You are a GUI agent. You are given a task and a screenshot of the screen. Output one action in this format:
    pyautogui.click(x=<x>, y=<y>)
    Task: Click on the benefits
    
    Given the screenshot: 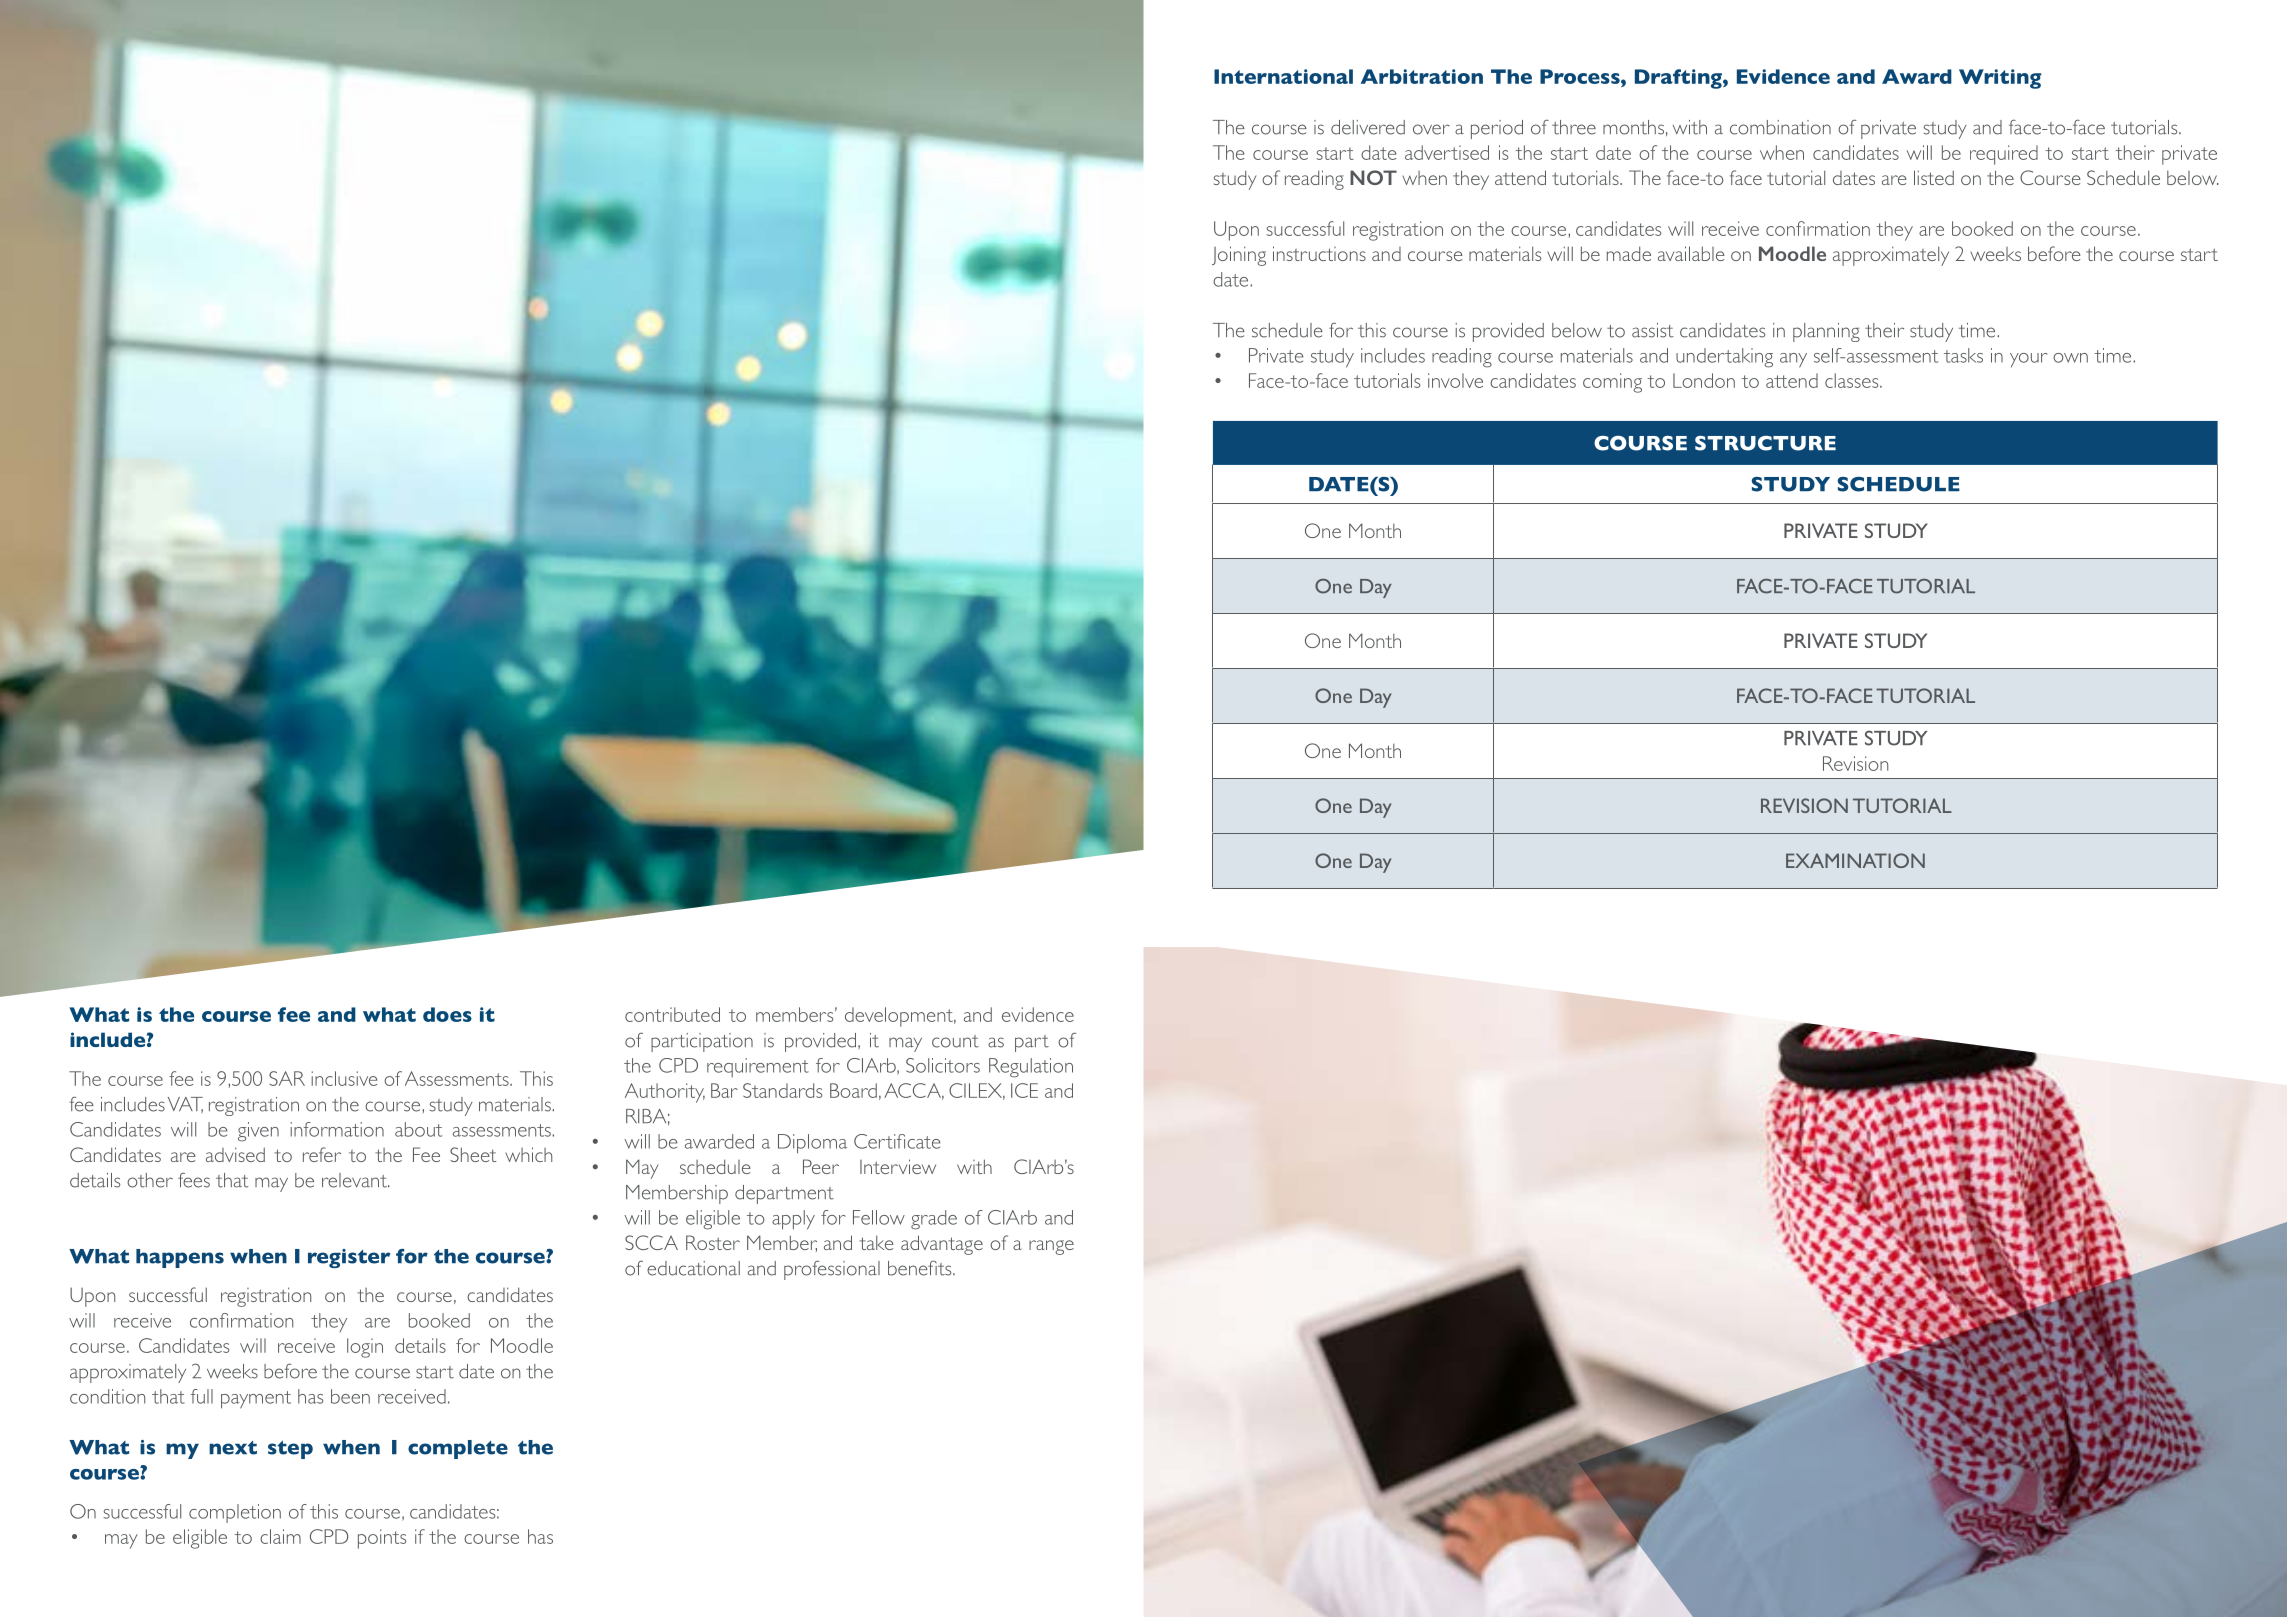 What is the action you would take?
    pyautogui.click(x=921, y=1268)
